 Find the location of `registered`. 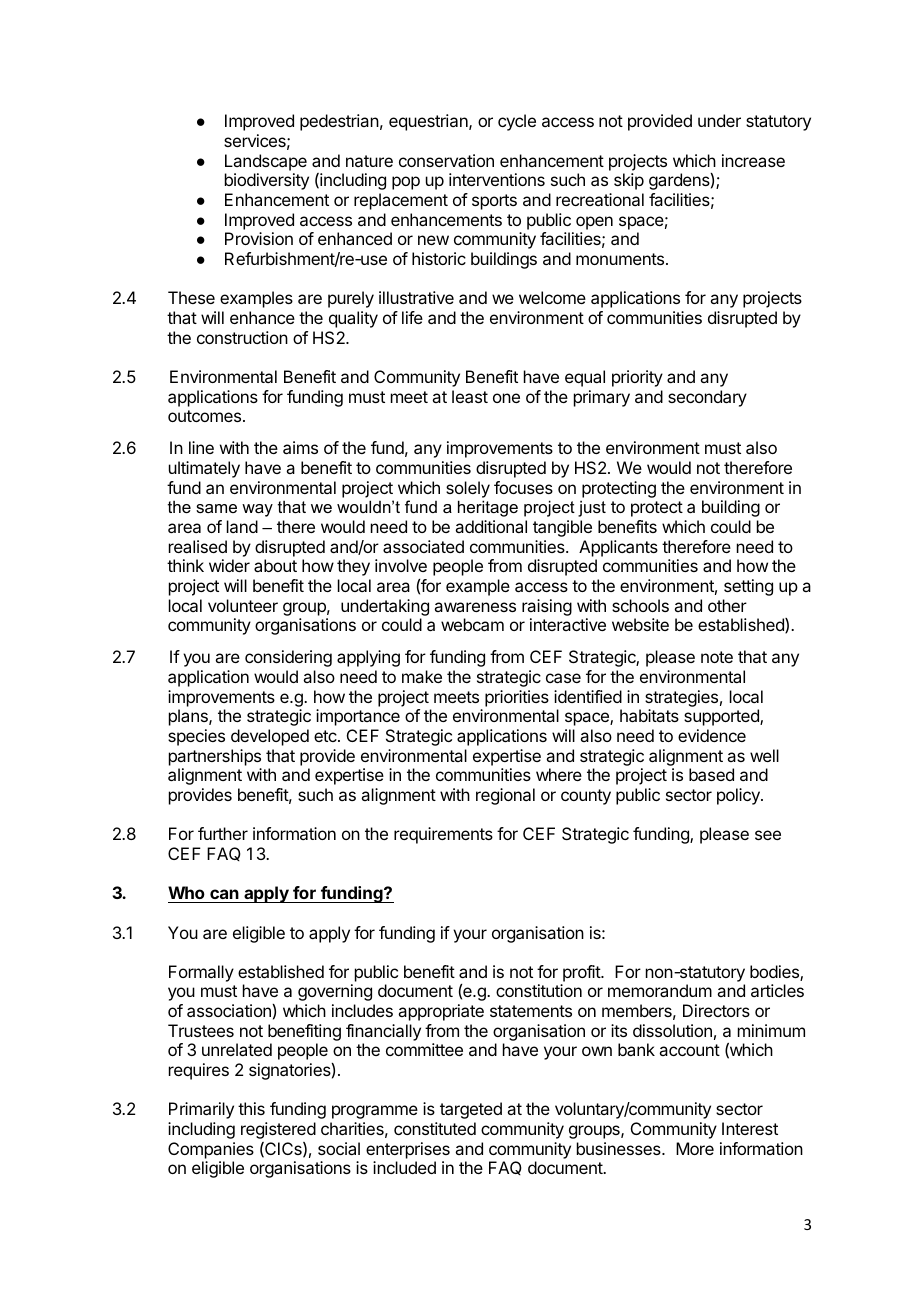

registered is located at coordinates (278, 1130).
